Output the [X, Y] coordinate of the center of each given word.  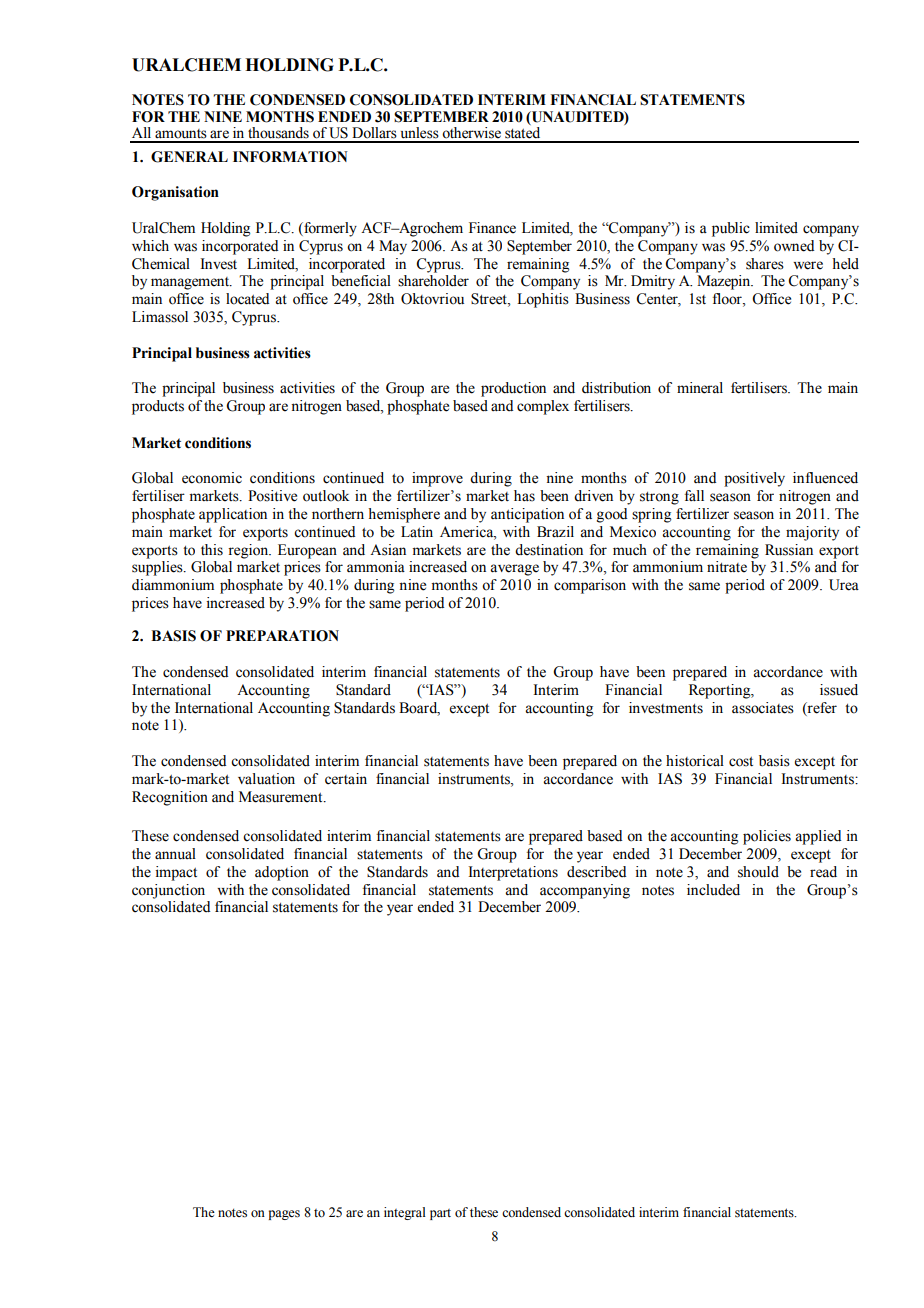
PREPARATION [282, 636]
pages [284, 1215]
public [731, 229]
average [514, 570]
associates [763, 708]
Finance [492, 228]
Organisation [175, 193]
